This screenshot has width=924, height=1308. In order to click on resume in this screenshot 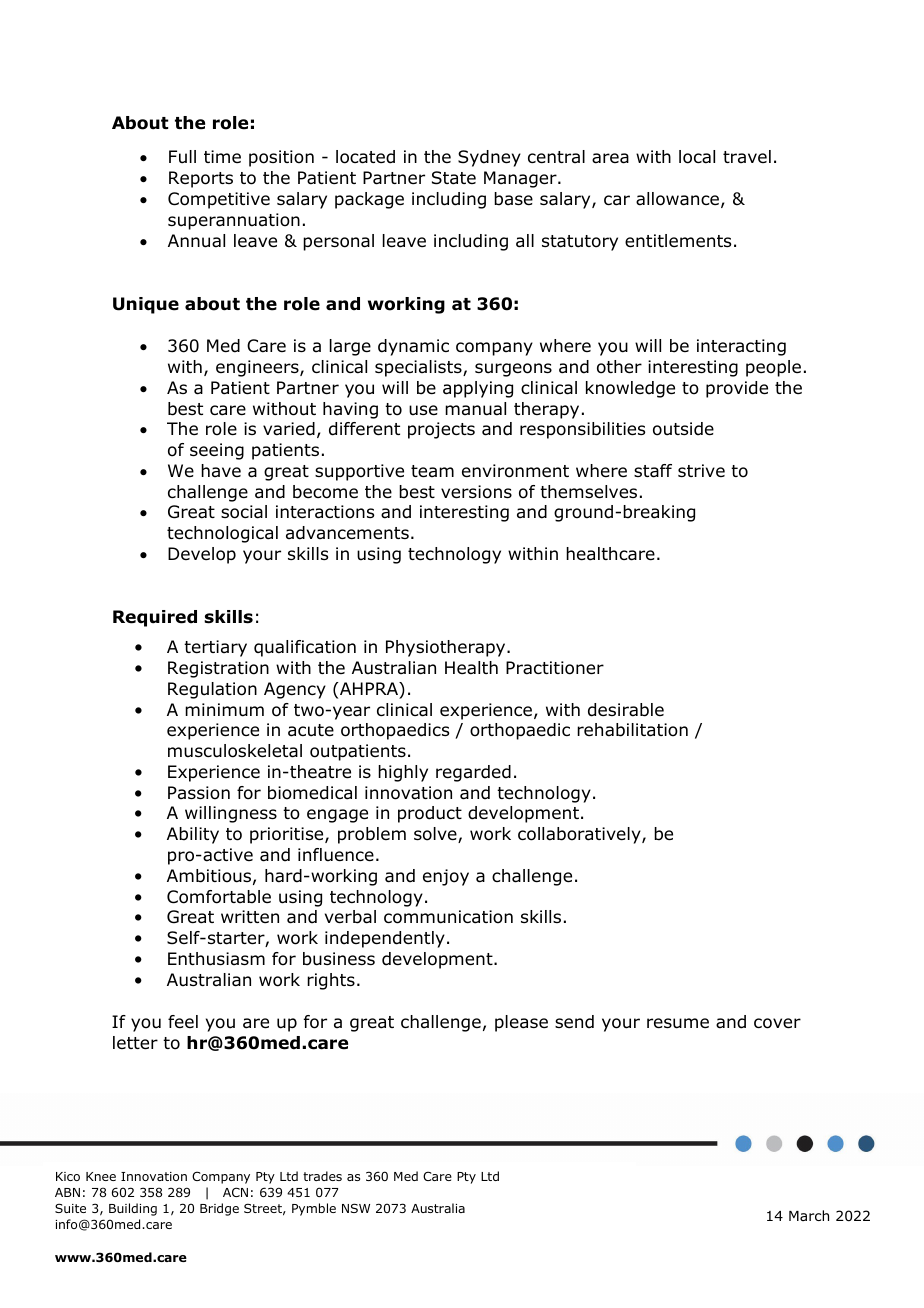, I will do `click(678, 1023)`.
